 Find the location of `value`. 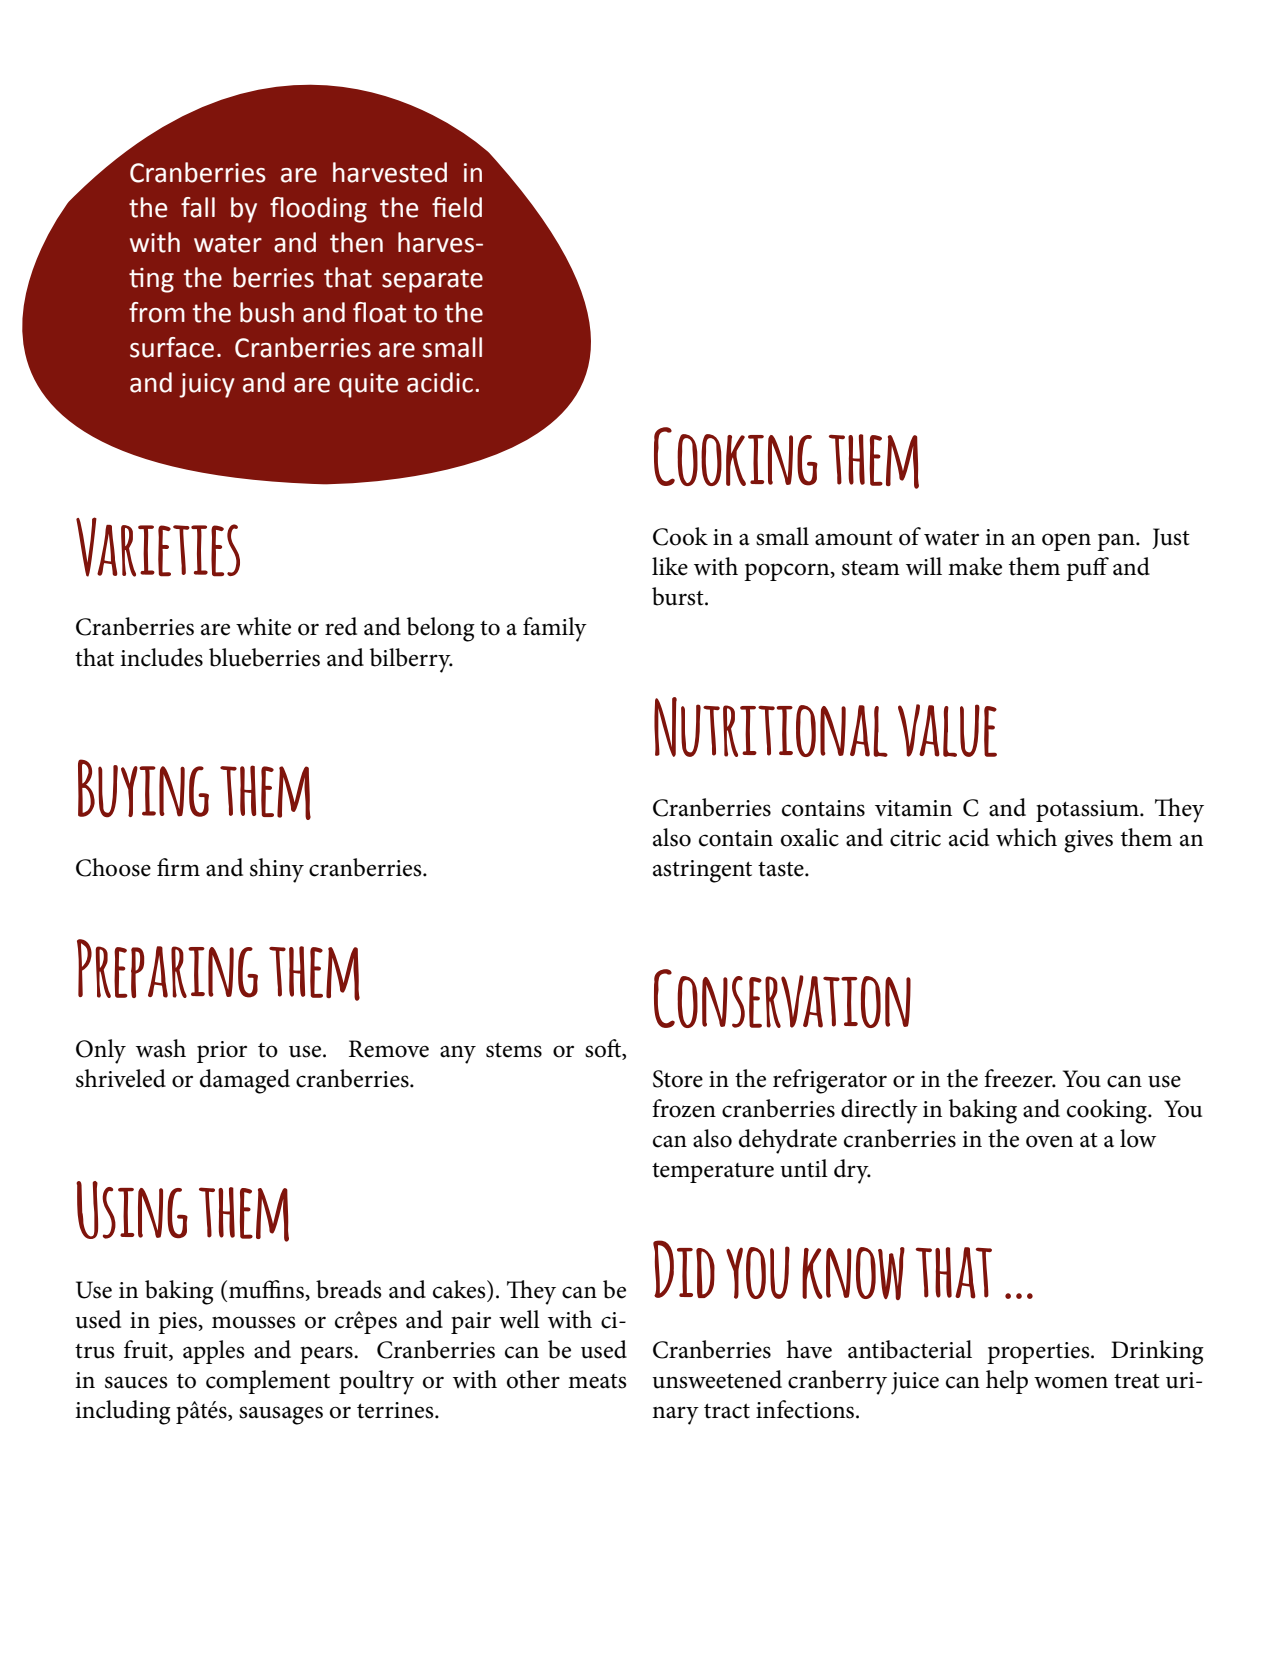

value is located at coordinates (947, 730).
